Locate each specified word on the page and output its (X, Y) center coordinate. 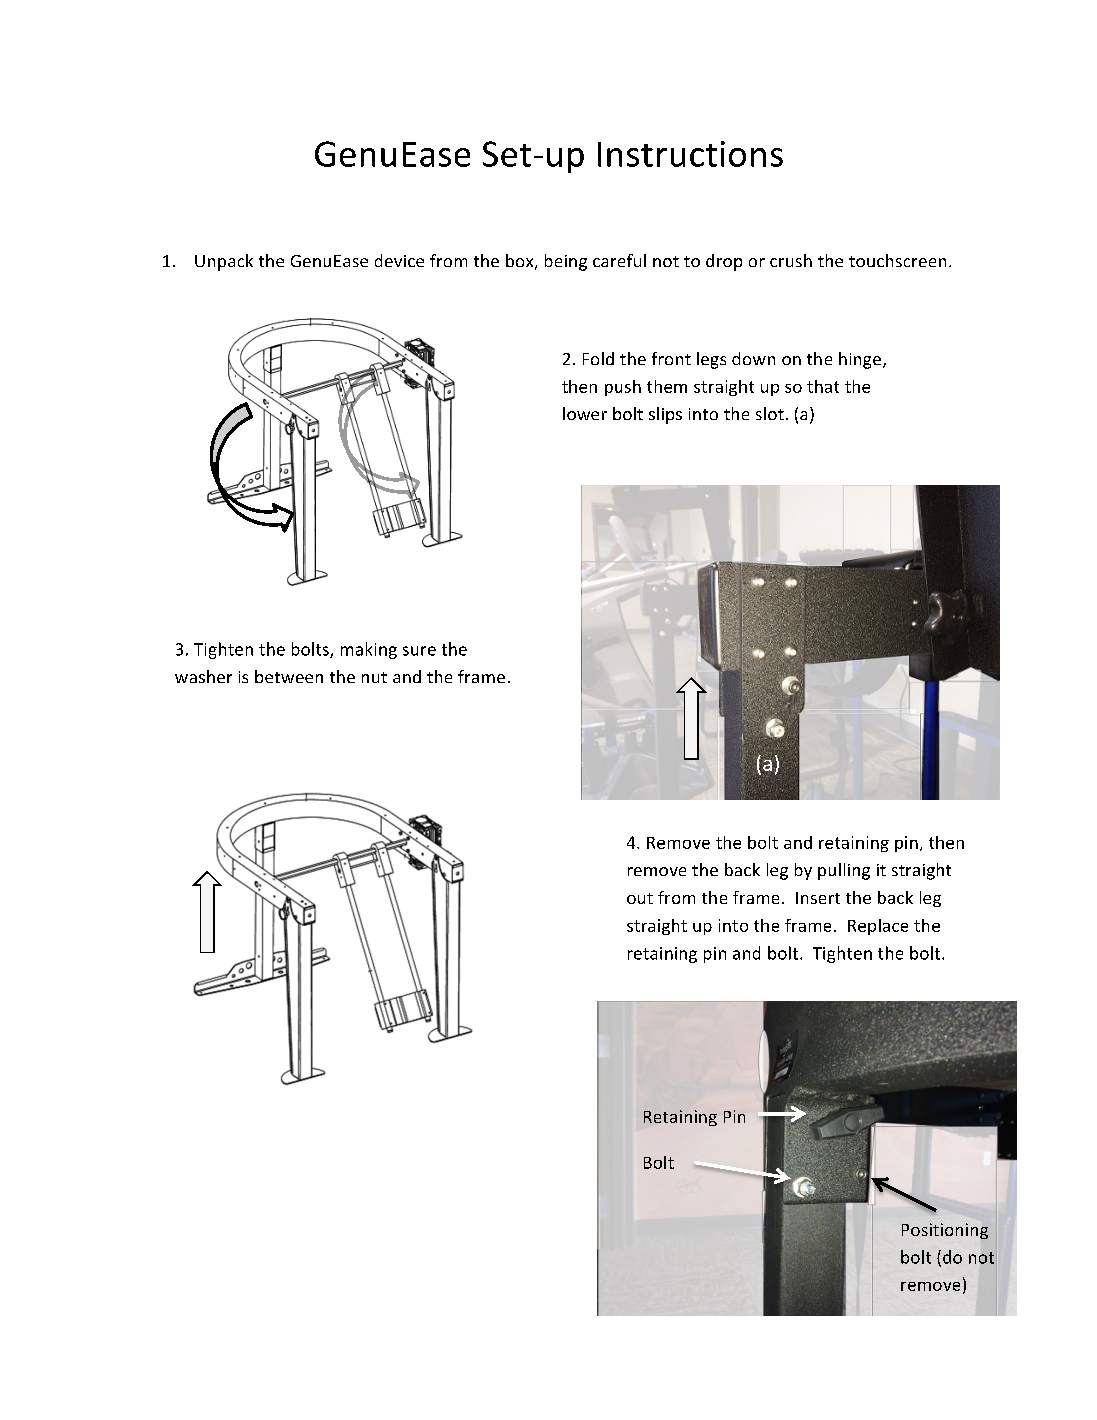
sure (419, 651)
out (640, 898)
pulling (844, 871)
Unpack (224, 262)
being (566, 262)
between (289, 676)
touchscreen (897, 260)
